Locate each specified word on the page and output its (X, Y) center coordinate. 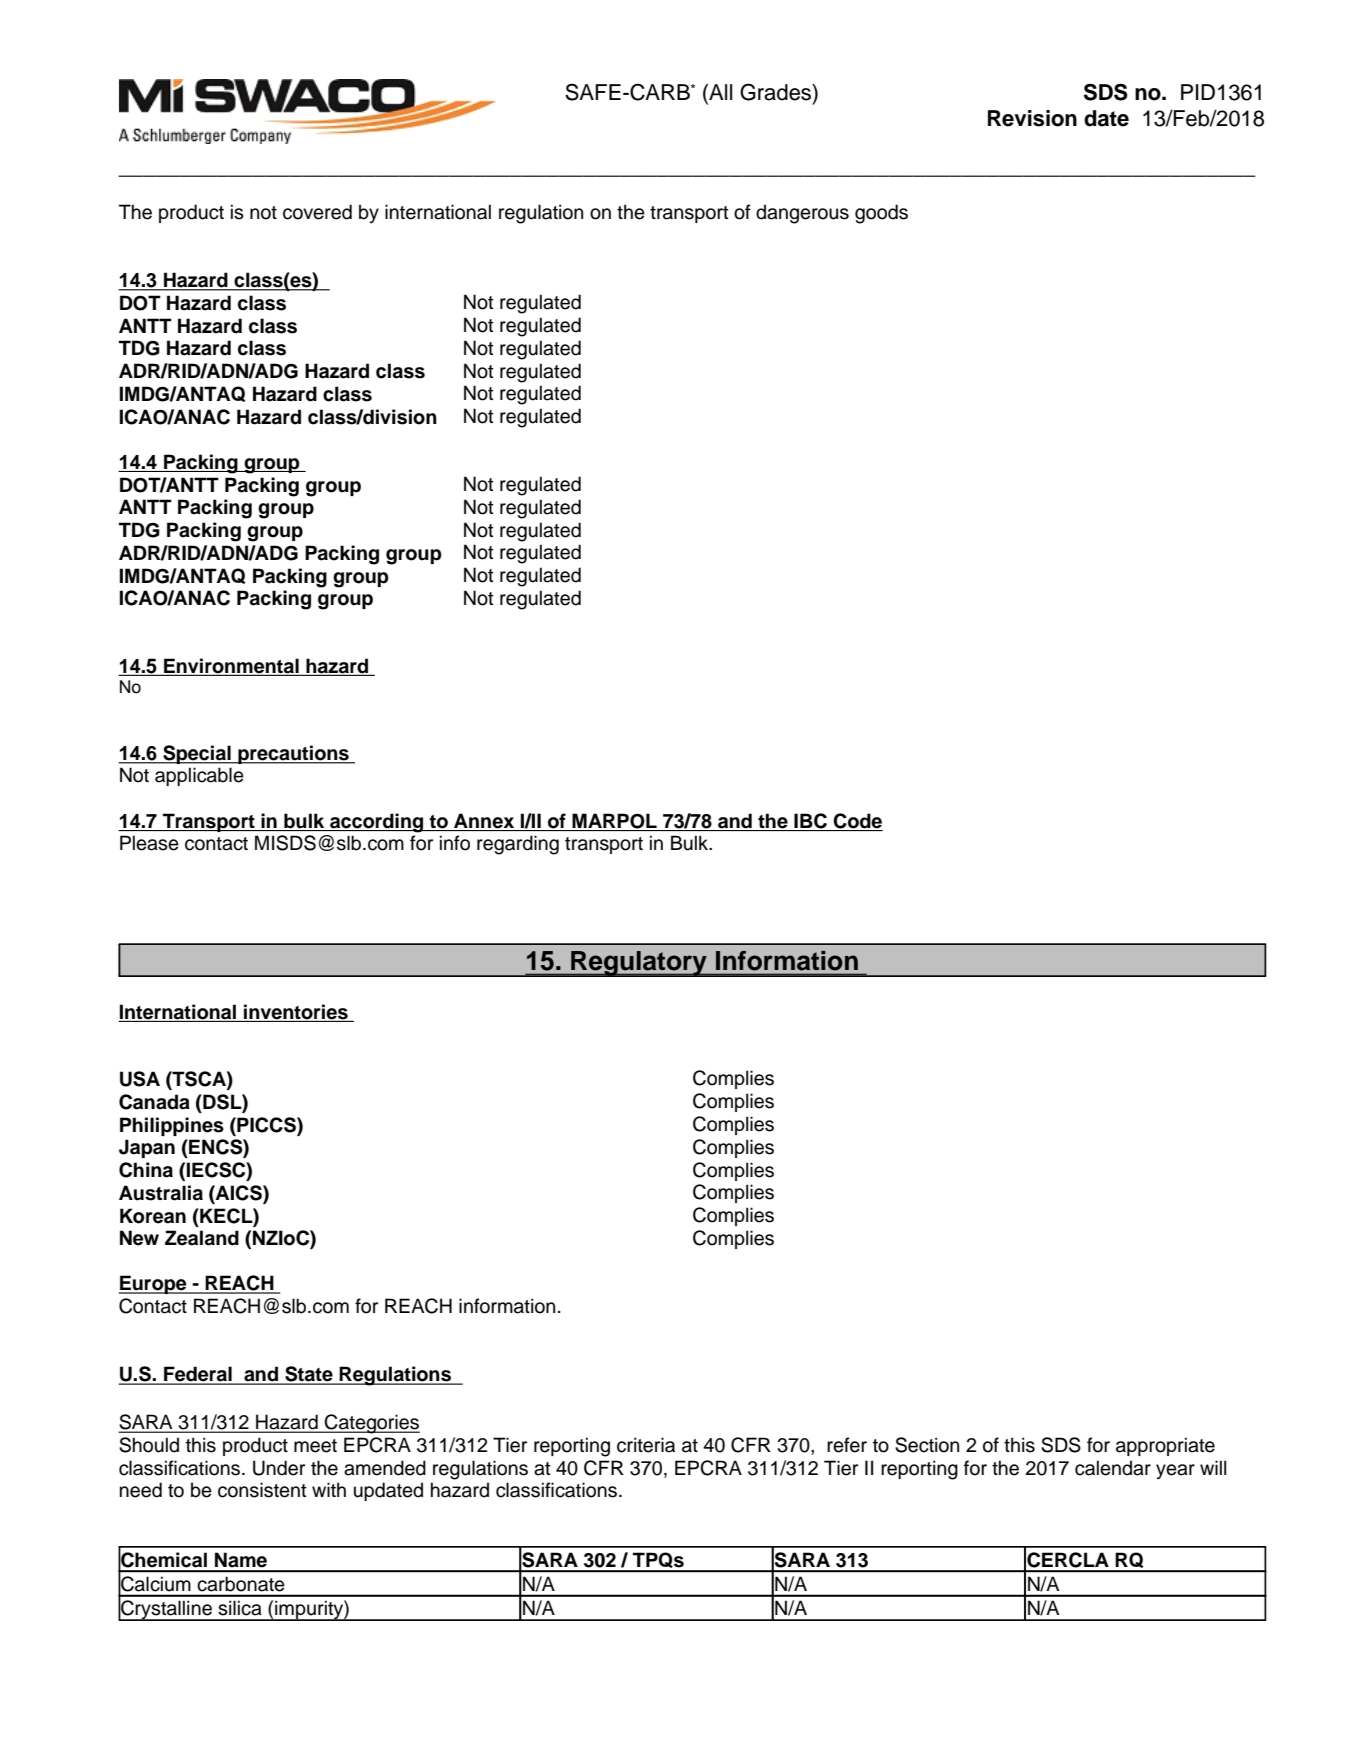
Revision (1032, 118)
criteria (646, 1445)
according (377, 823)
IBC (810, 822)
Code (857, 822)
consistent (262, 1490)
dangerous (802, 214)
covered (317, 212)
